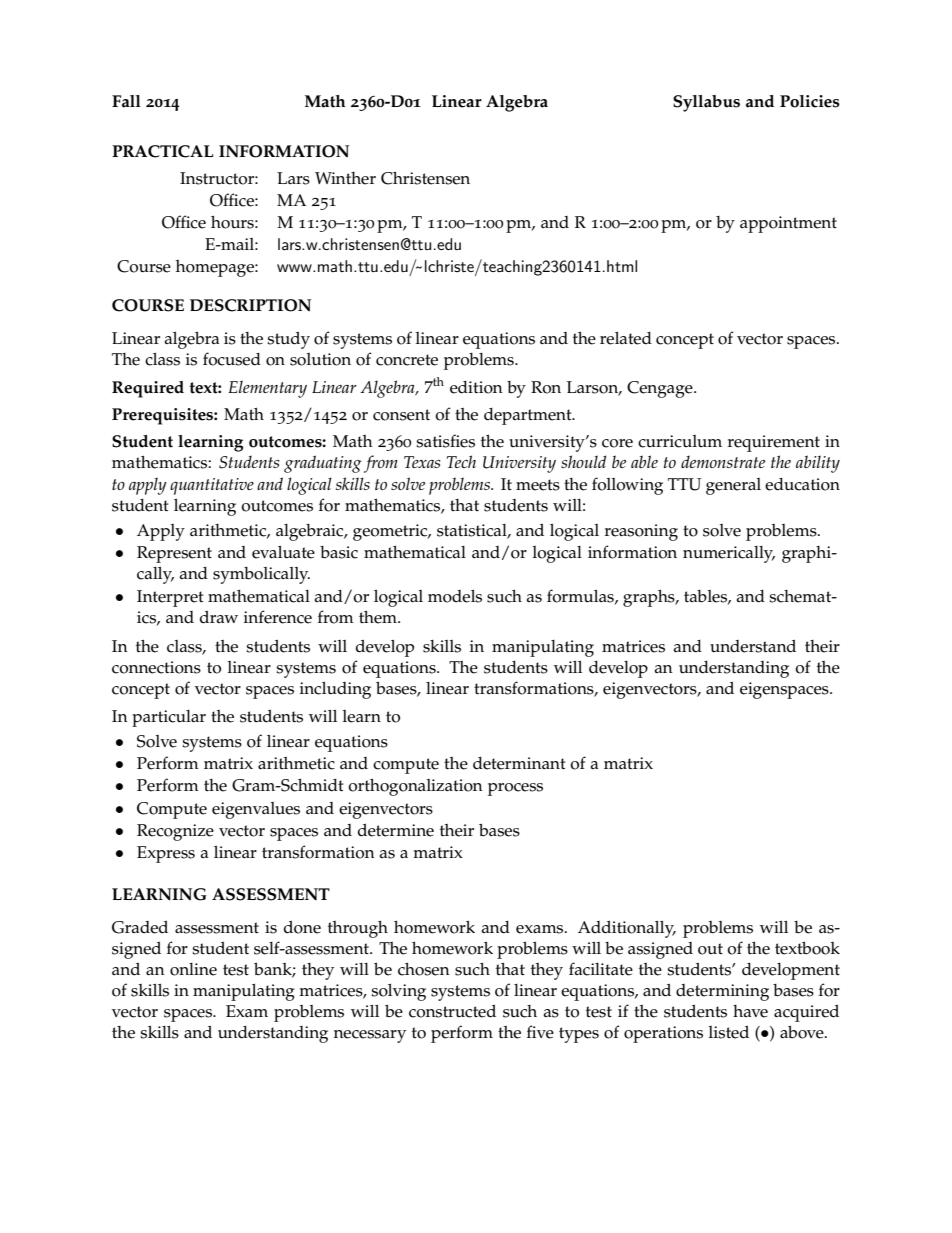  I want to click on related, so click(626, 338).
